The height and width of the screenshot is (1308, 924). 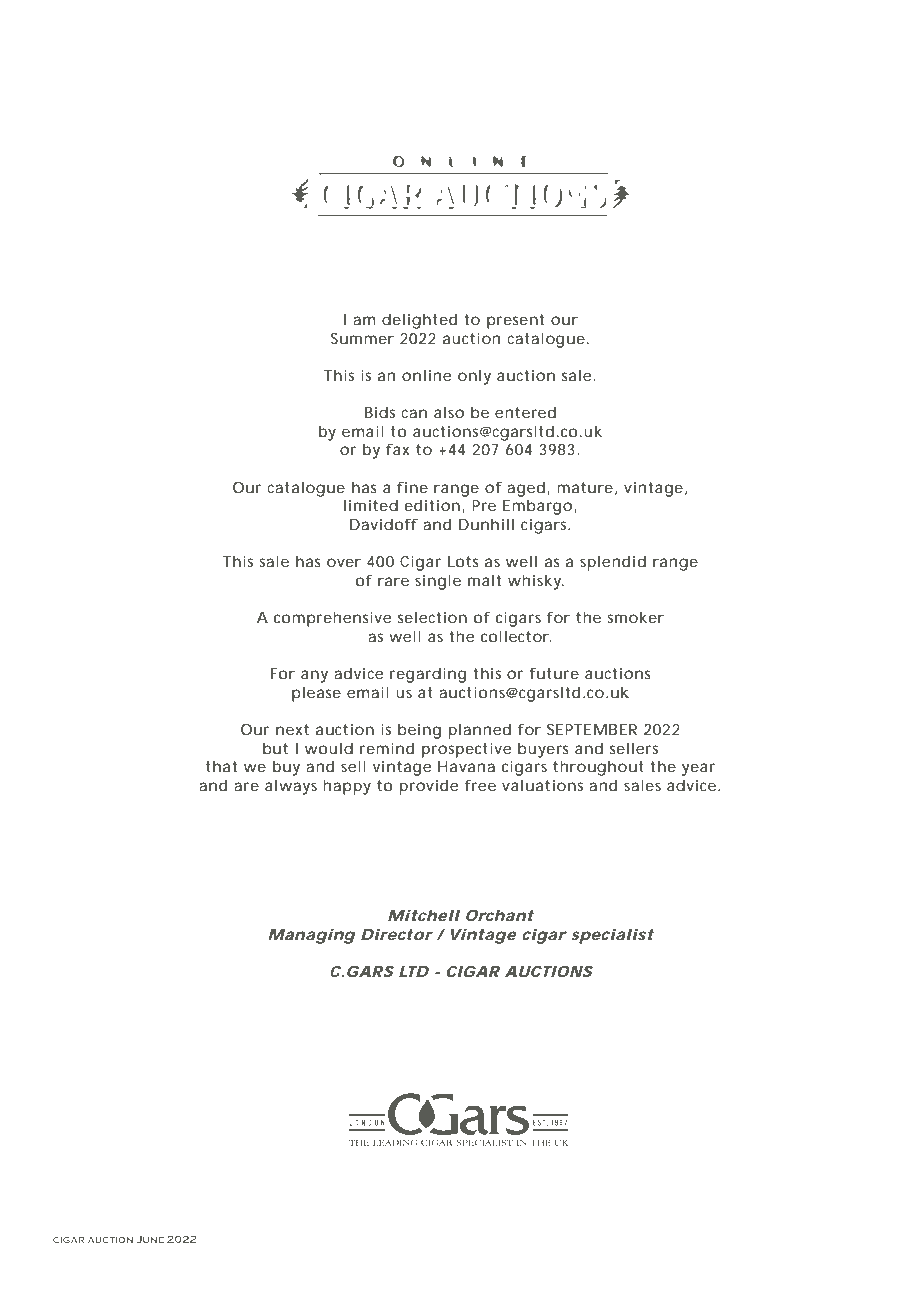 I want to click on selection, so click(x=432, y=617).
